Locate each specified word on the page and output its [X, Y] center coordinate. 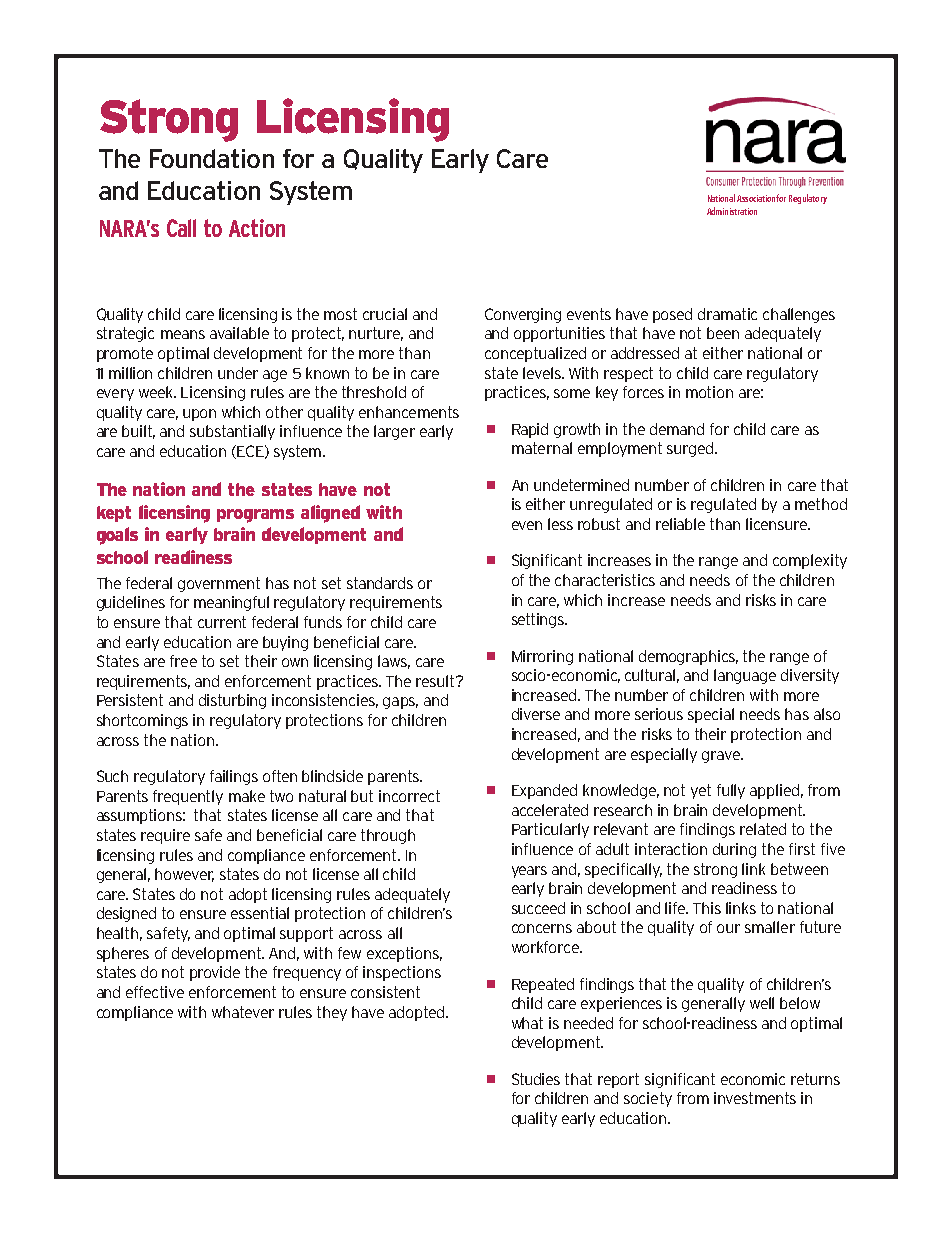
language [745, 676]
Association [757, 198]
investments [755, 1098]
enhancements [409, 412]
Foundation [212, 158]
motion [709, 392]
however [184, 875]
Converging [523, 315]
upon [199, 415]
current [222, 622]
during [734, 850]
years [529, 872]
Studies [536, 1079]
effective [155, 992]
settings [539, 620]
